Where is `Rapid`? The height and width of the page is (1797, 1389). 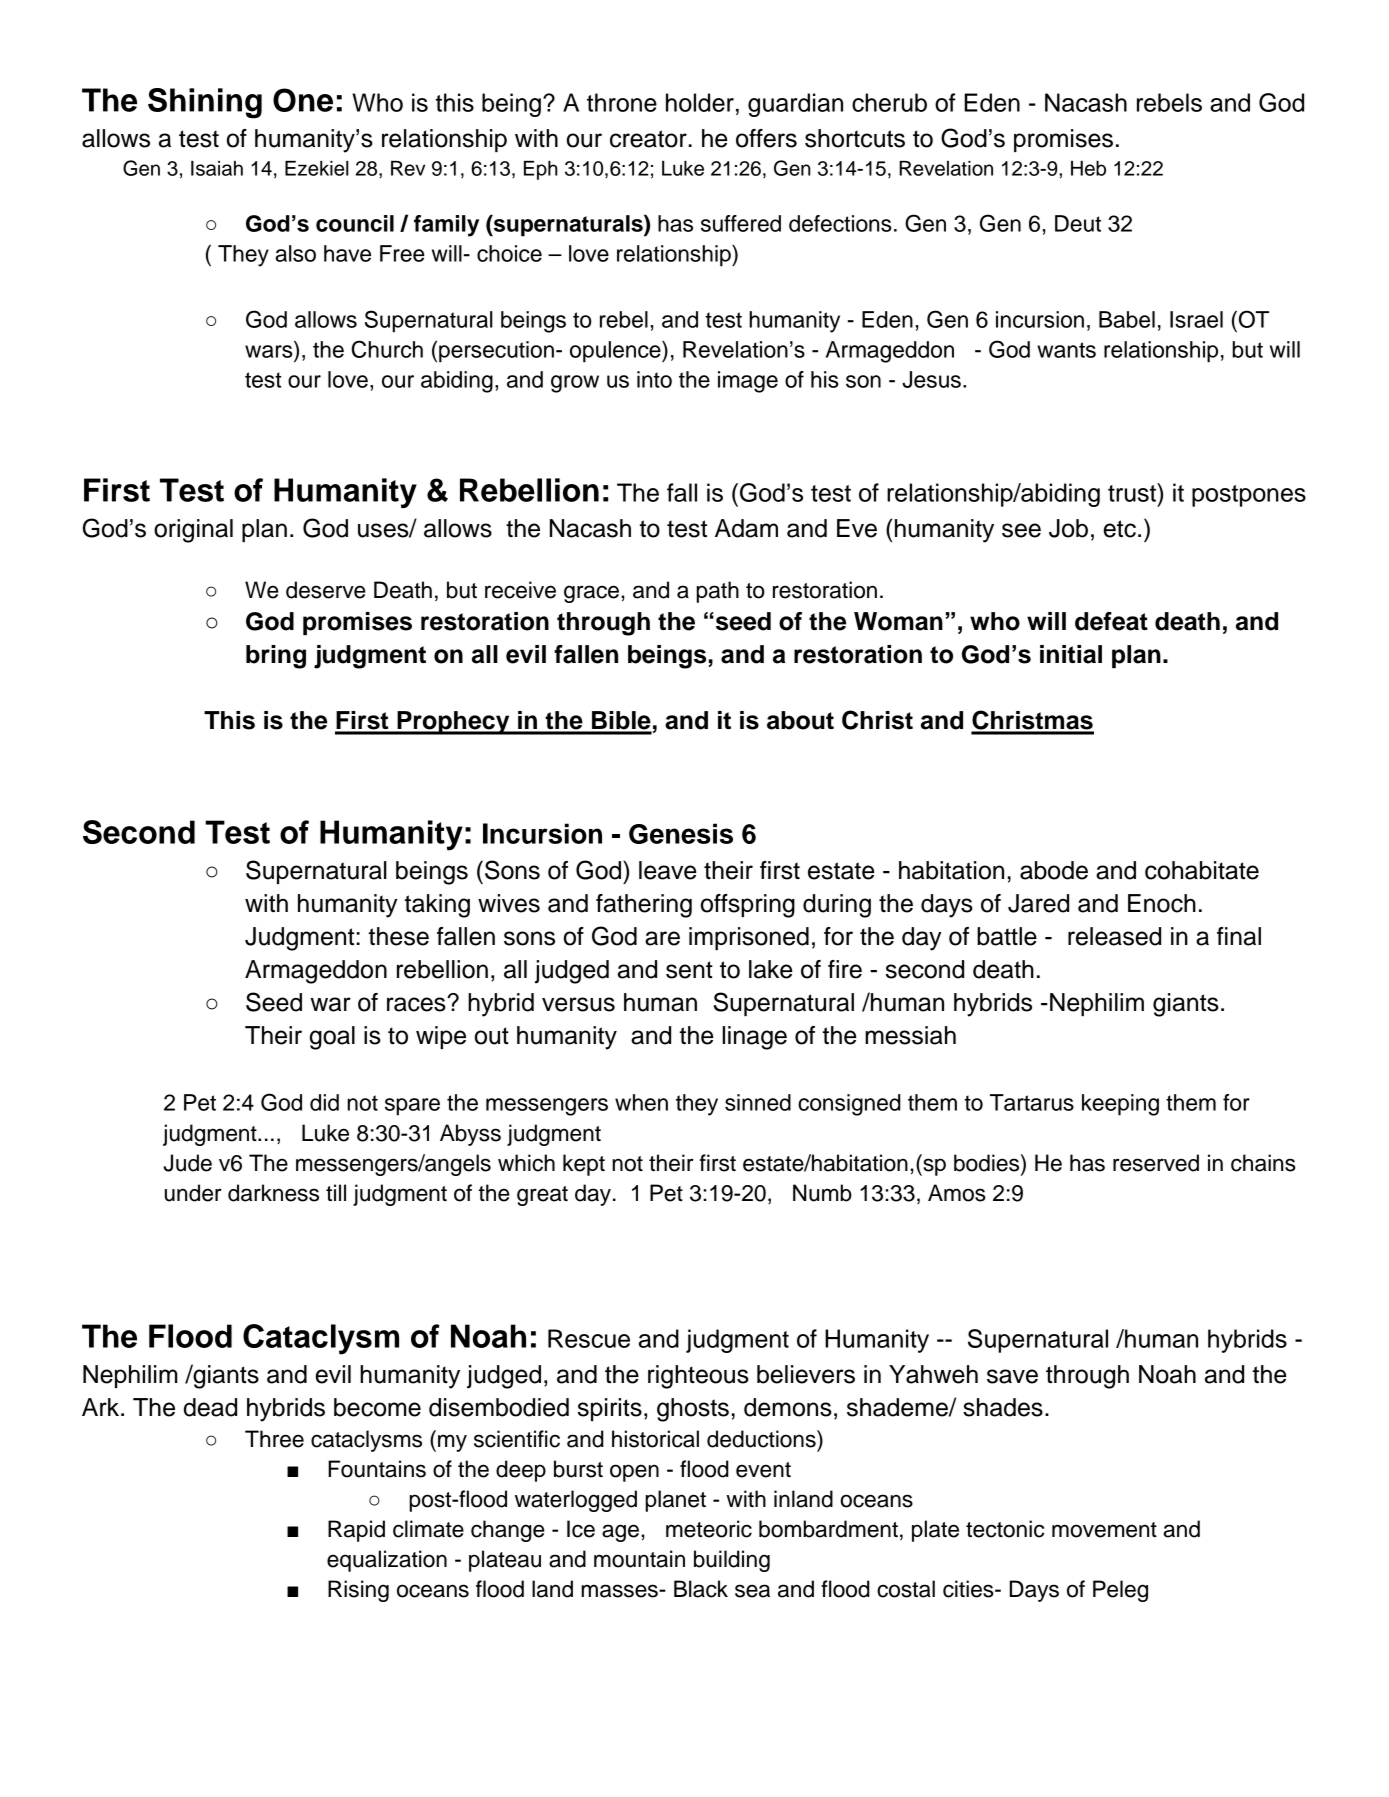 Rapid is located at coordinates (356, 1531).
